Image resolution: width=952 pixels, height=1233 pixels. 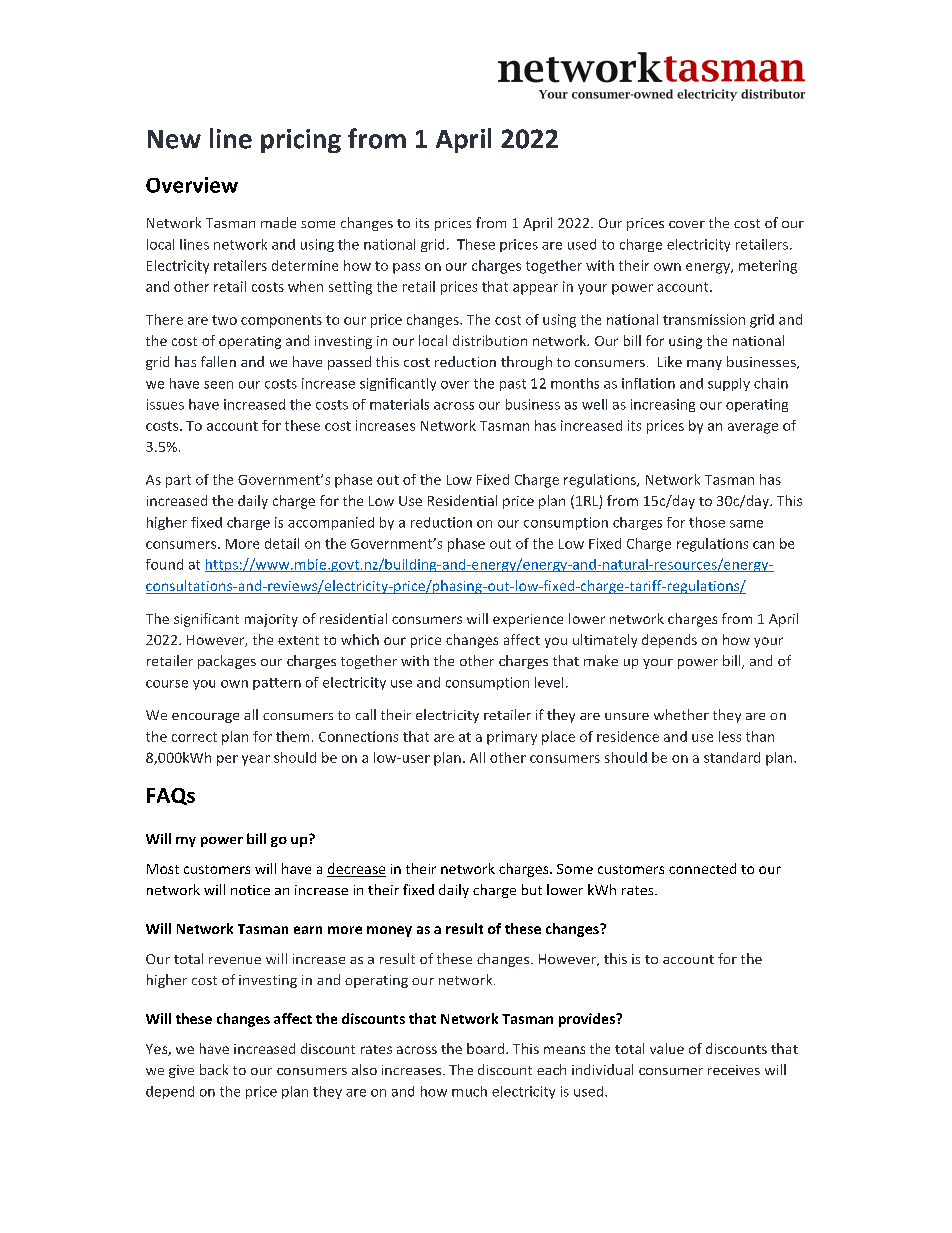 What do you see at coordinates (605, 641) in the screenshot?
I see `ultimately` at bounding box center [605, 641].
